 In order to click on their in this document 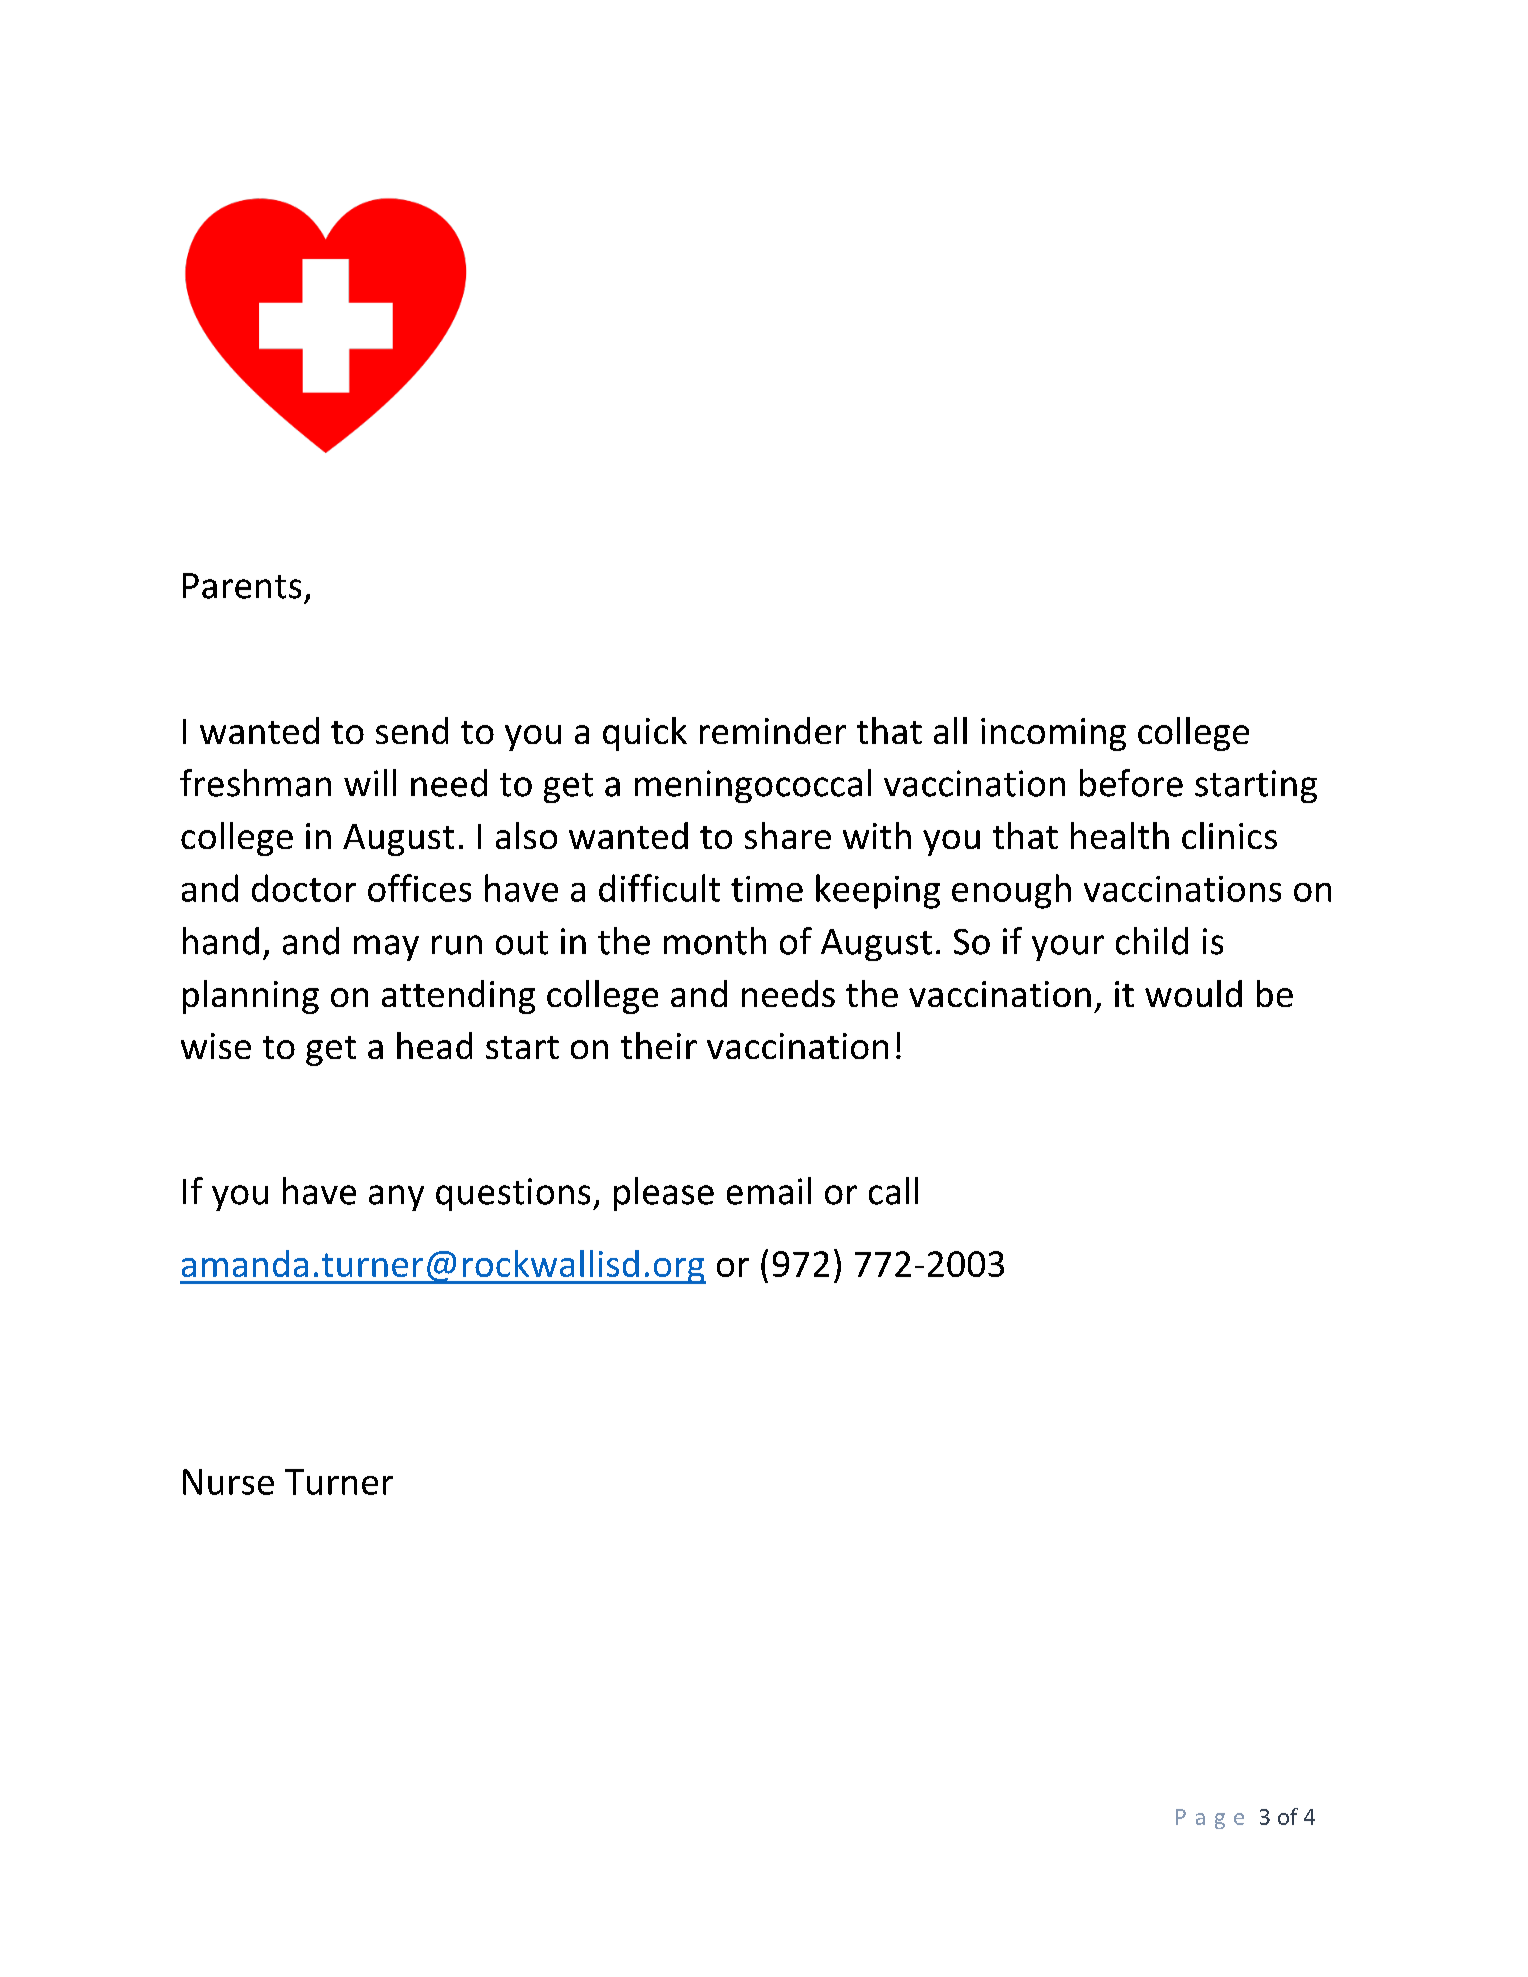, I will do `click(659, 1045)`.
